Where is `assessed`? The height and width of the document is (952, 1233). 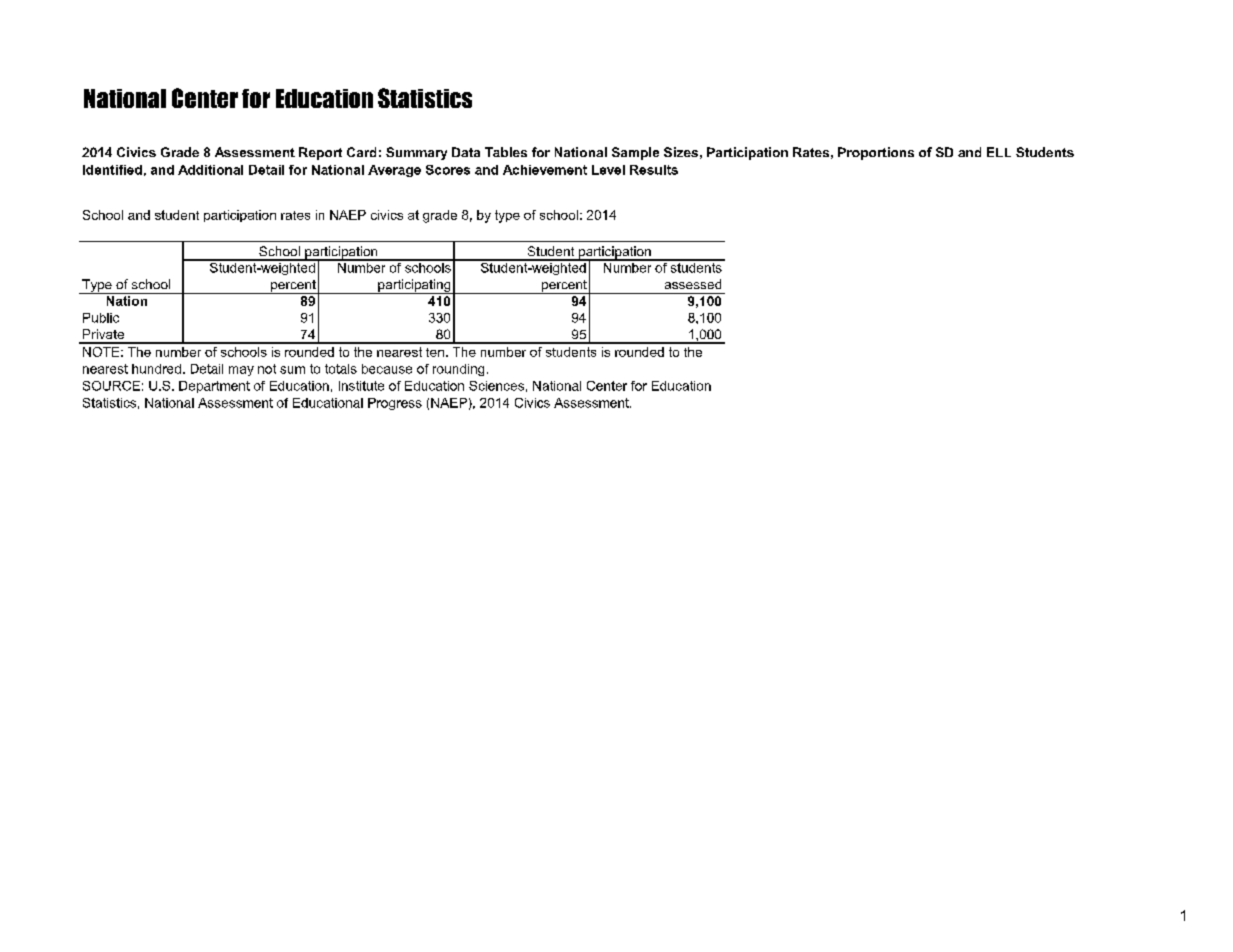 assessed is located at coordinates (693, 284).
